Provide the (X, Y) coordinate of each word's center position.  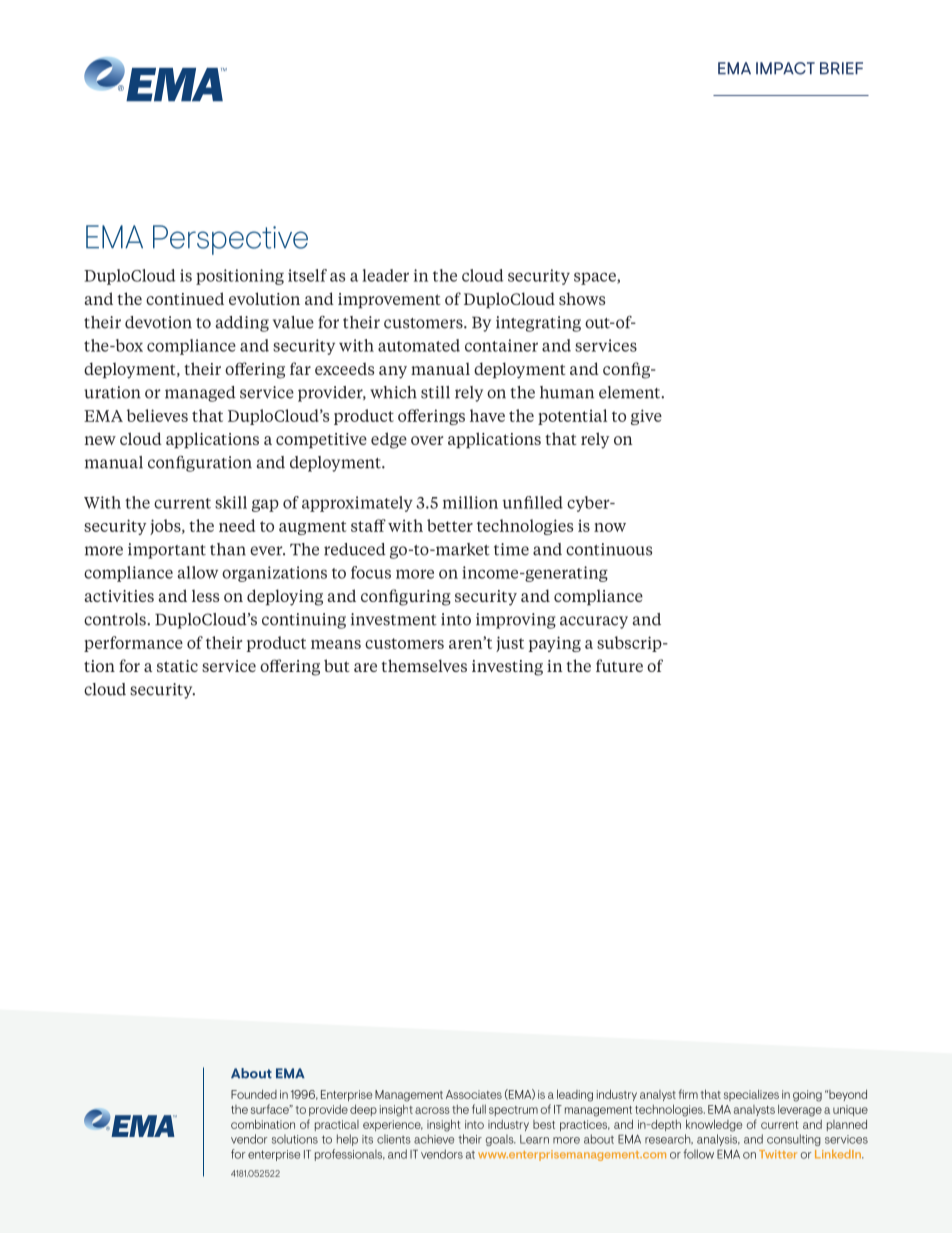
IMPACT (785, 68)
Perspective (230, 240)
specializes (751, 1095)
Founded (254, 1094)
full (479, 1109)
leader (385, 275)
